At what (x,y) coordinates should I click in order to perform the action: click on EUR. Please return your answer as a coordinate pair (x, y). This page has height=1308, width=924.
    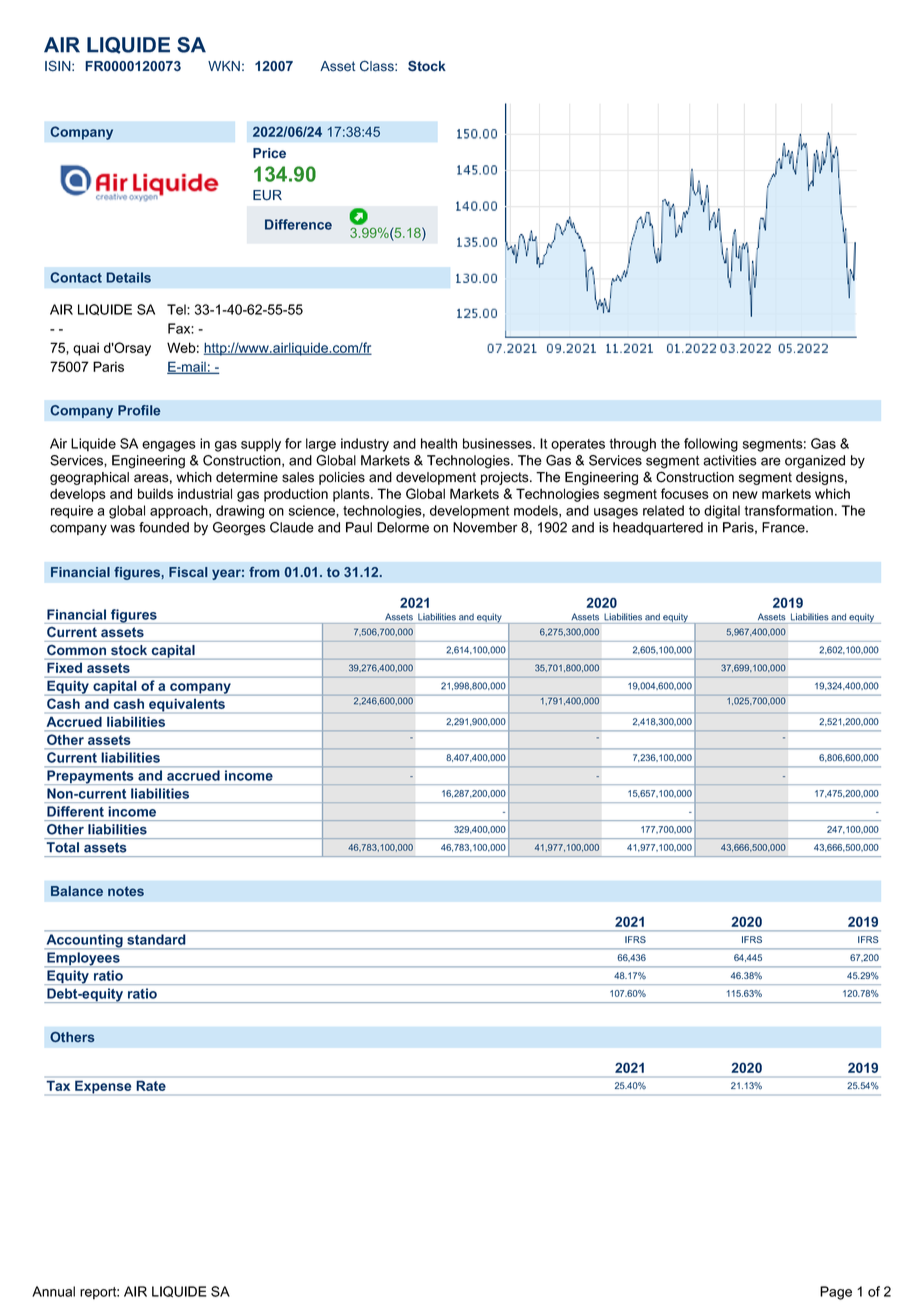
    Looking at the image, I should click on (267, 195).
